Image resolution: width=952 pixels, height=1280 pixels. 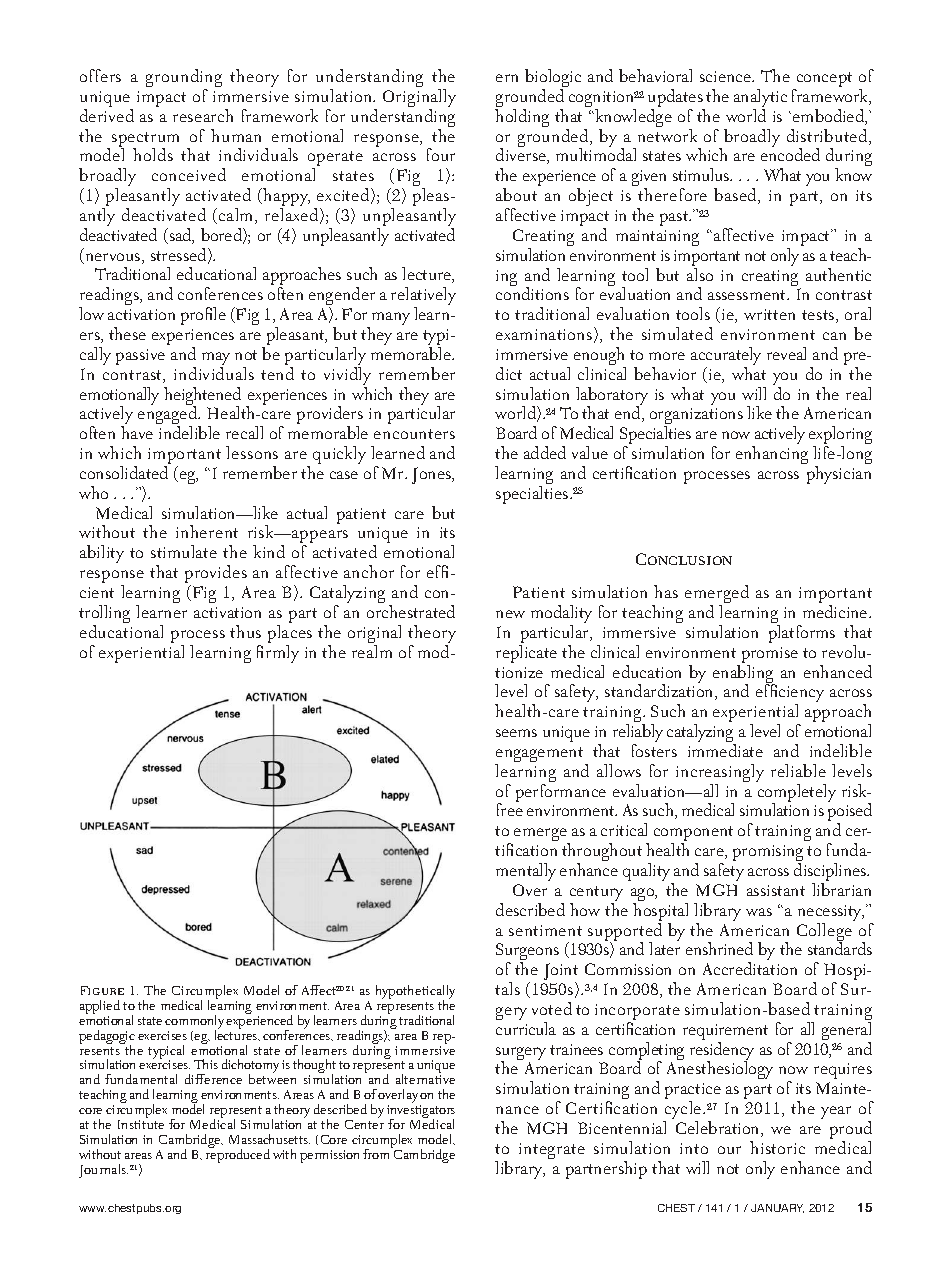 What do you see at coordinates (203, 115) in the screenshot?
I see `research` at bounding box center [203, 115].
